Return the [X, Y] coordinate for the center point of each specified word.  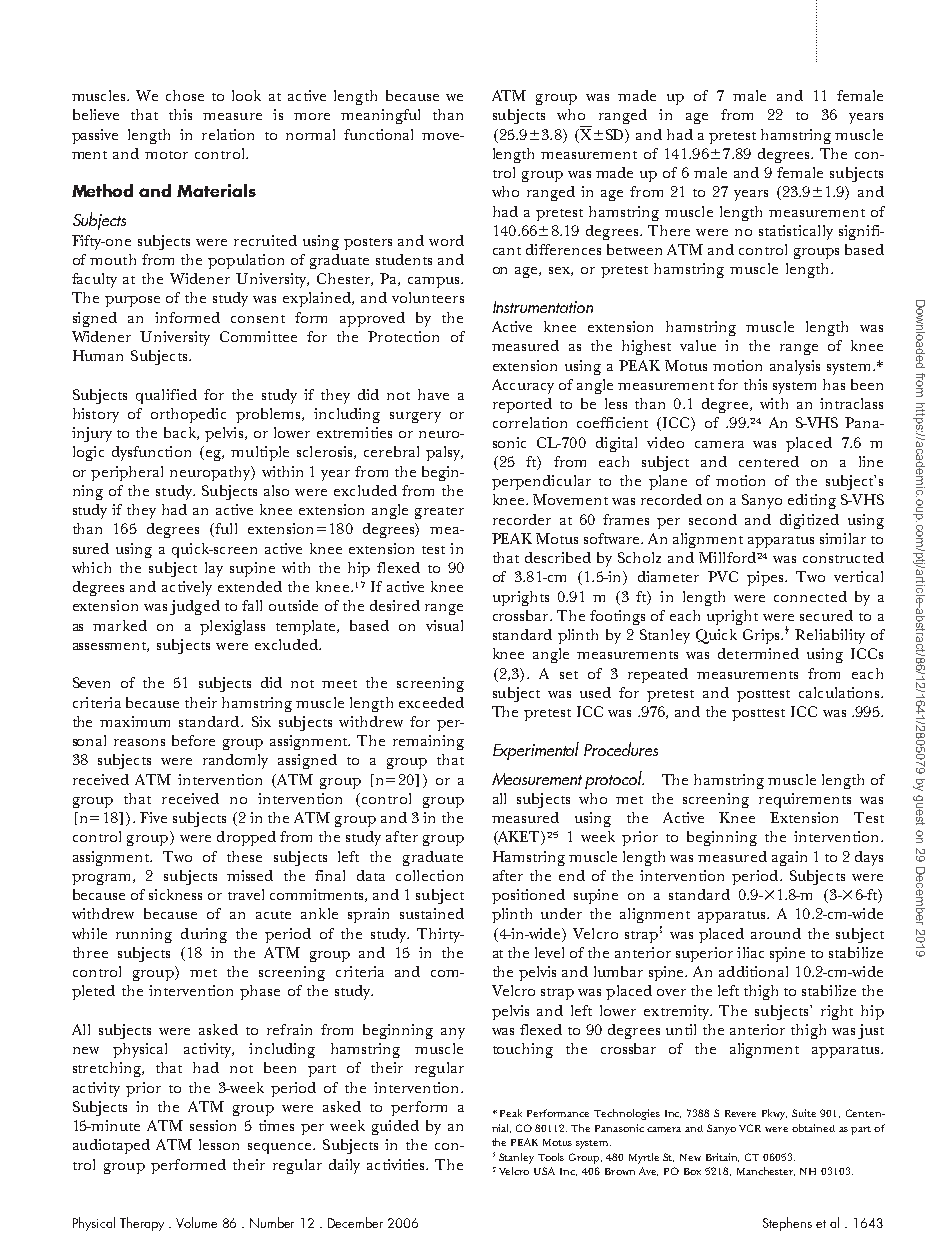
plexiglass [232, 627]
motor [166, 155]
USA [544, 1171]
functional [378, 134]
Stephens [787, 1224]
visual [444, 625]
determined [758, 653]
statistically [796, 232]
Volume [196, 1222]
